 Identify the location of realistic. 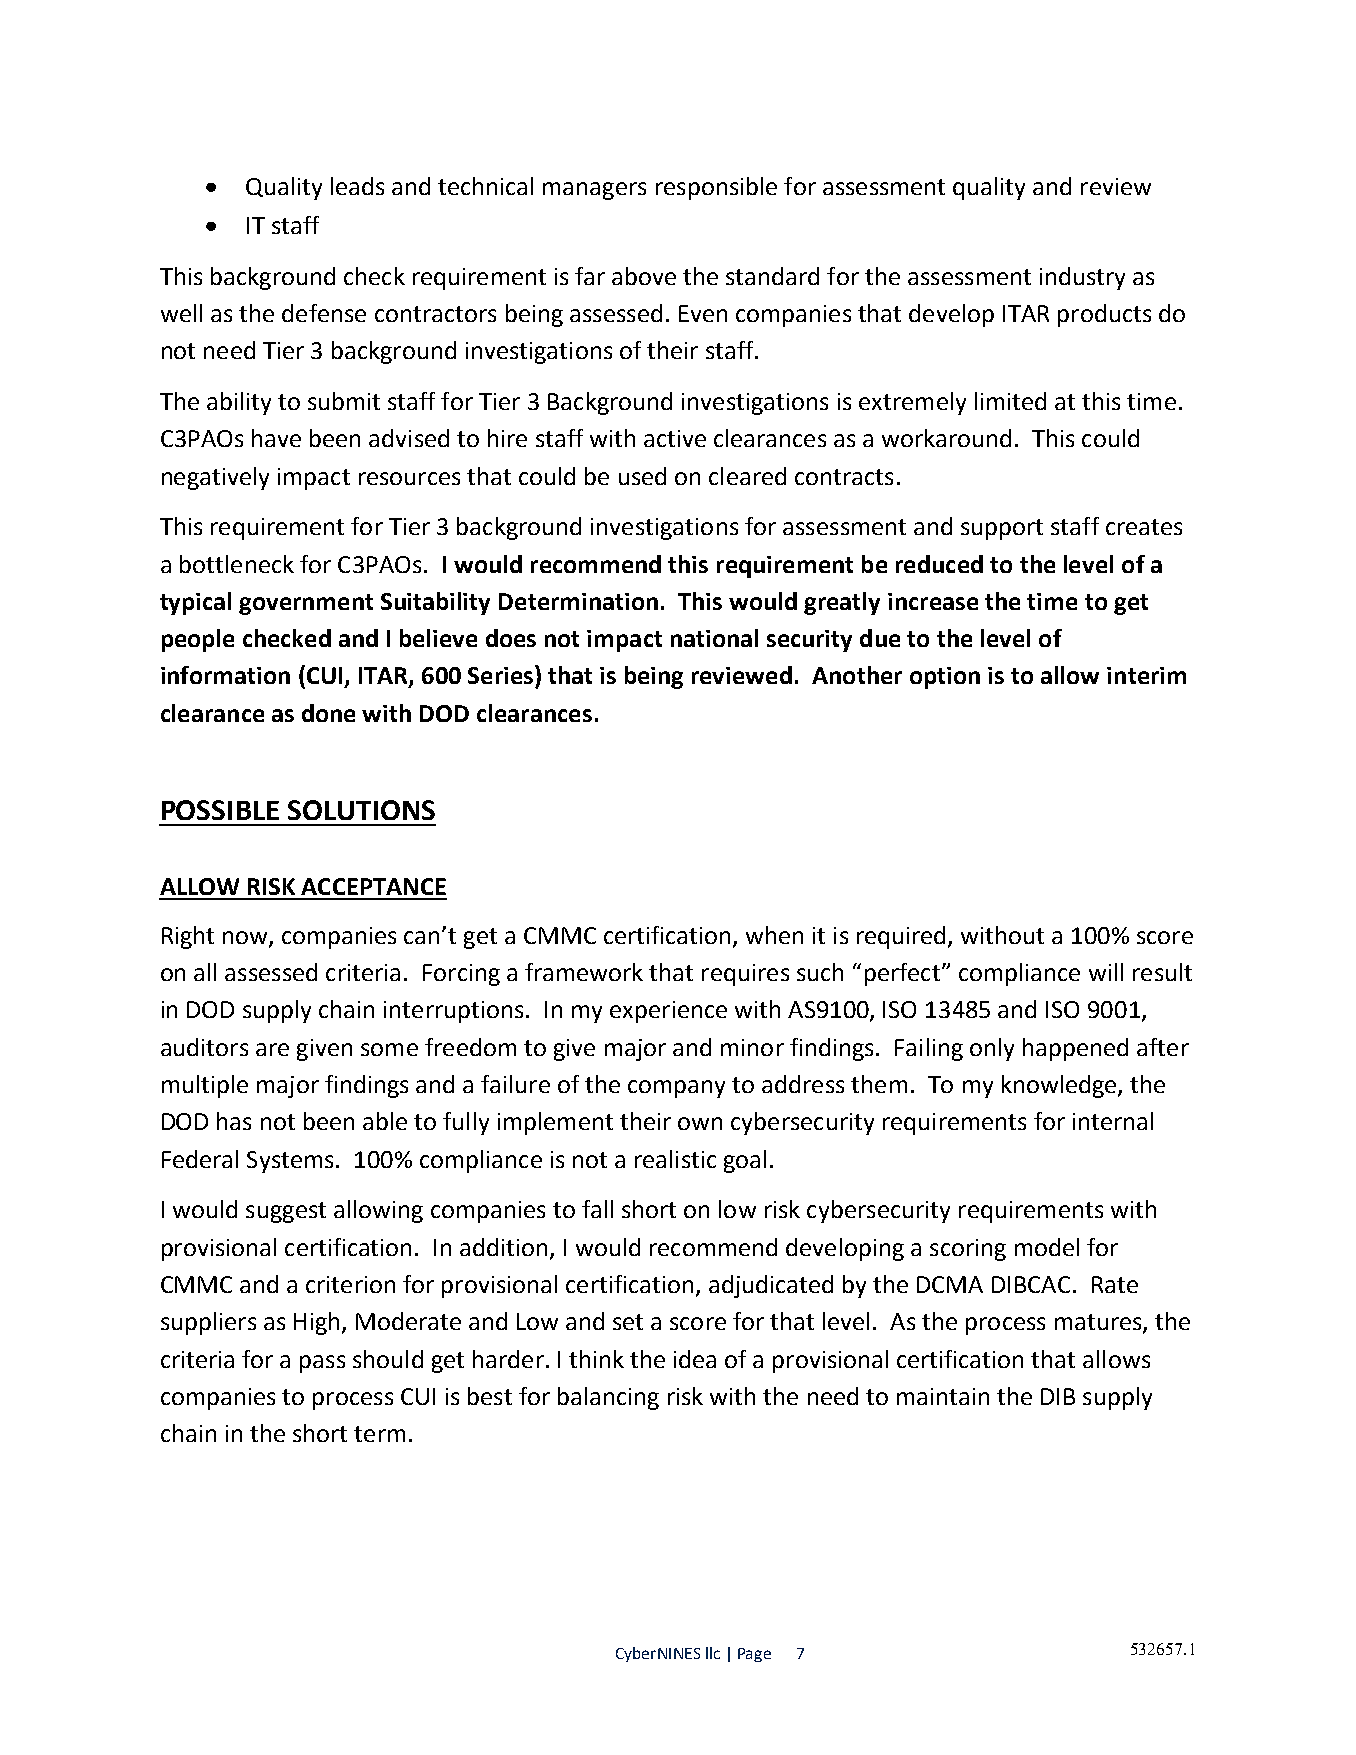
(675, 1159).
